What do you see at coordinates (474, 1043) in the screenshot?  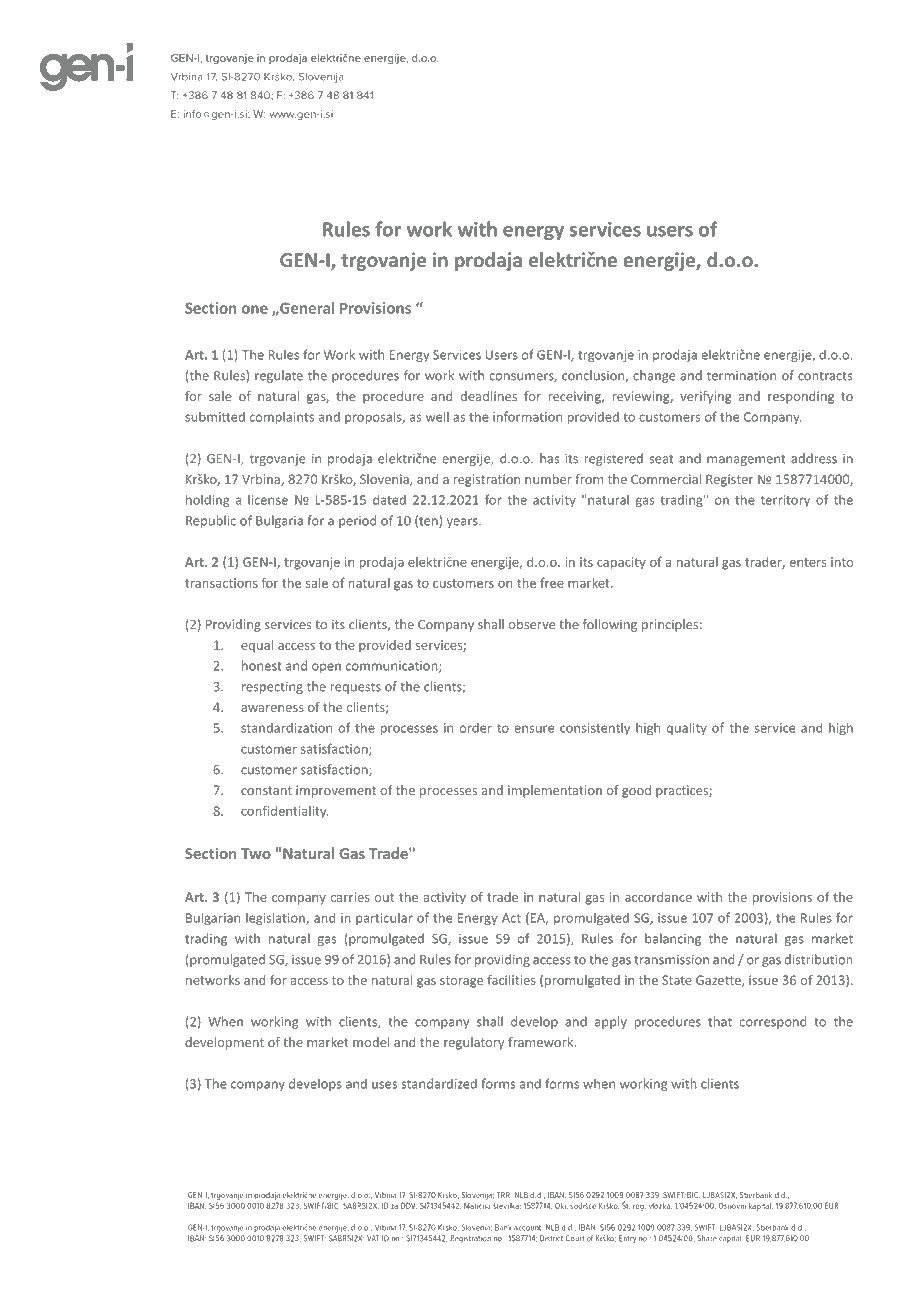 I see `regulatory` at bounding box center [474, 1043].
